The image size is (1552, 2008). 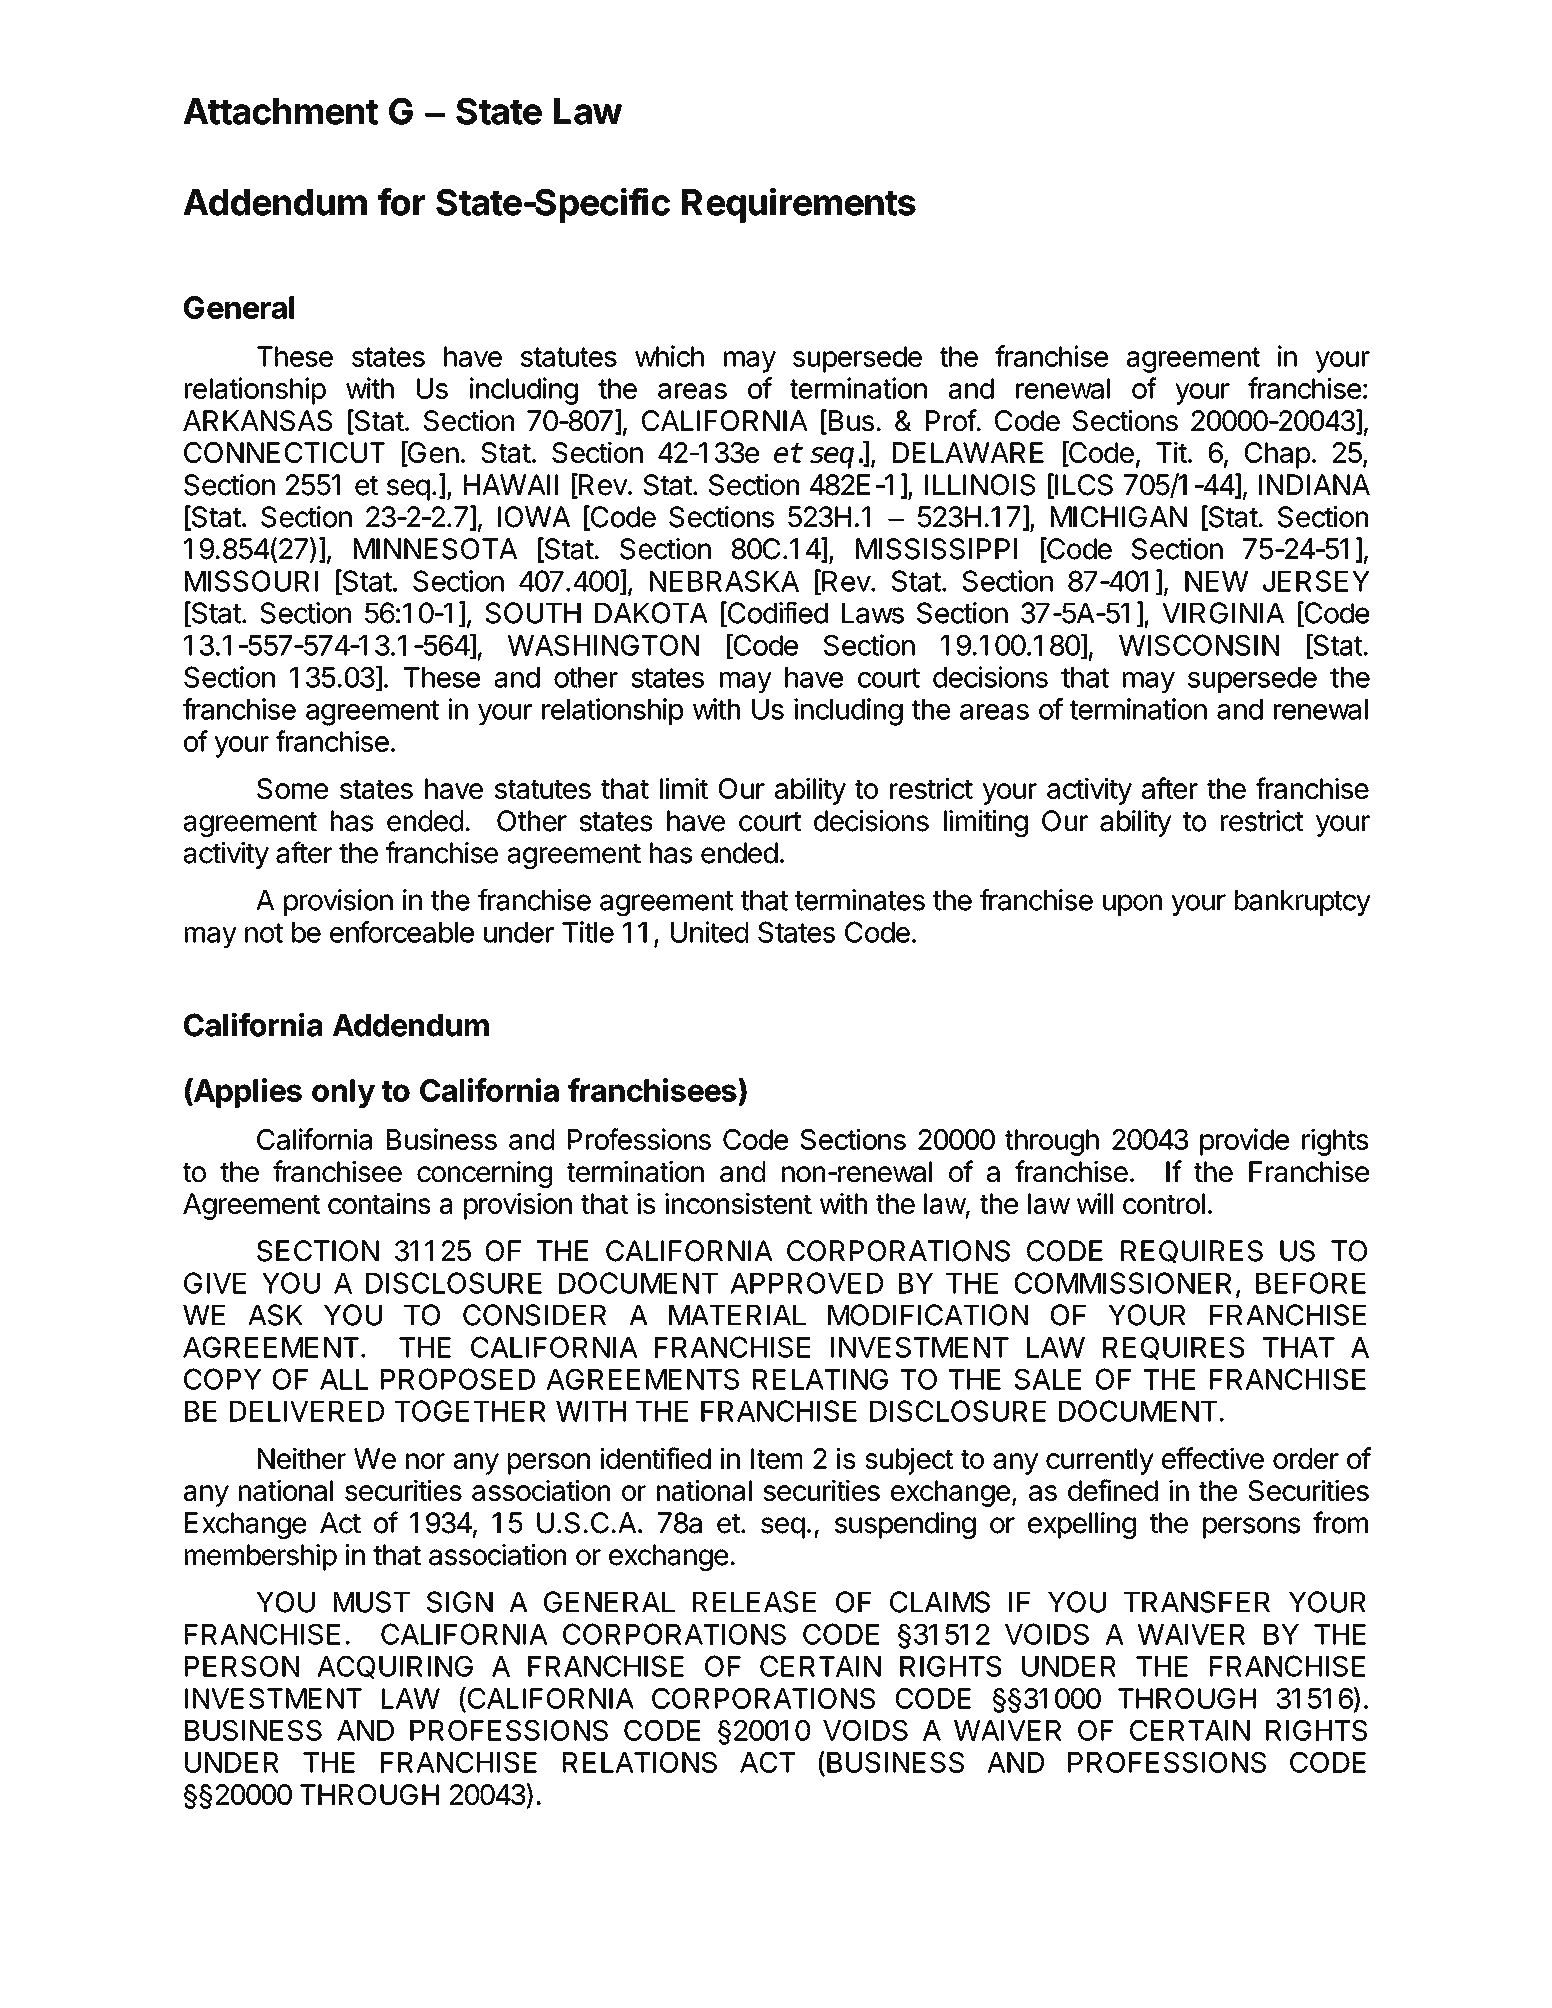 I want to click on only, so click(x=343, y=1093).
